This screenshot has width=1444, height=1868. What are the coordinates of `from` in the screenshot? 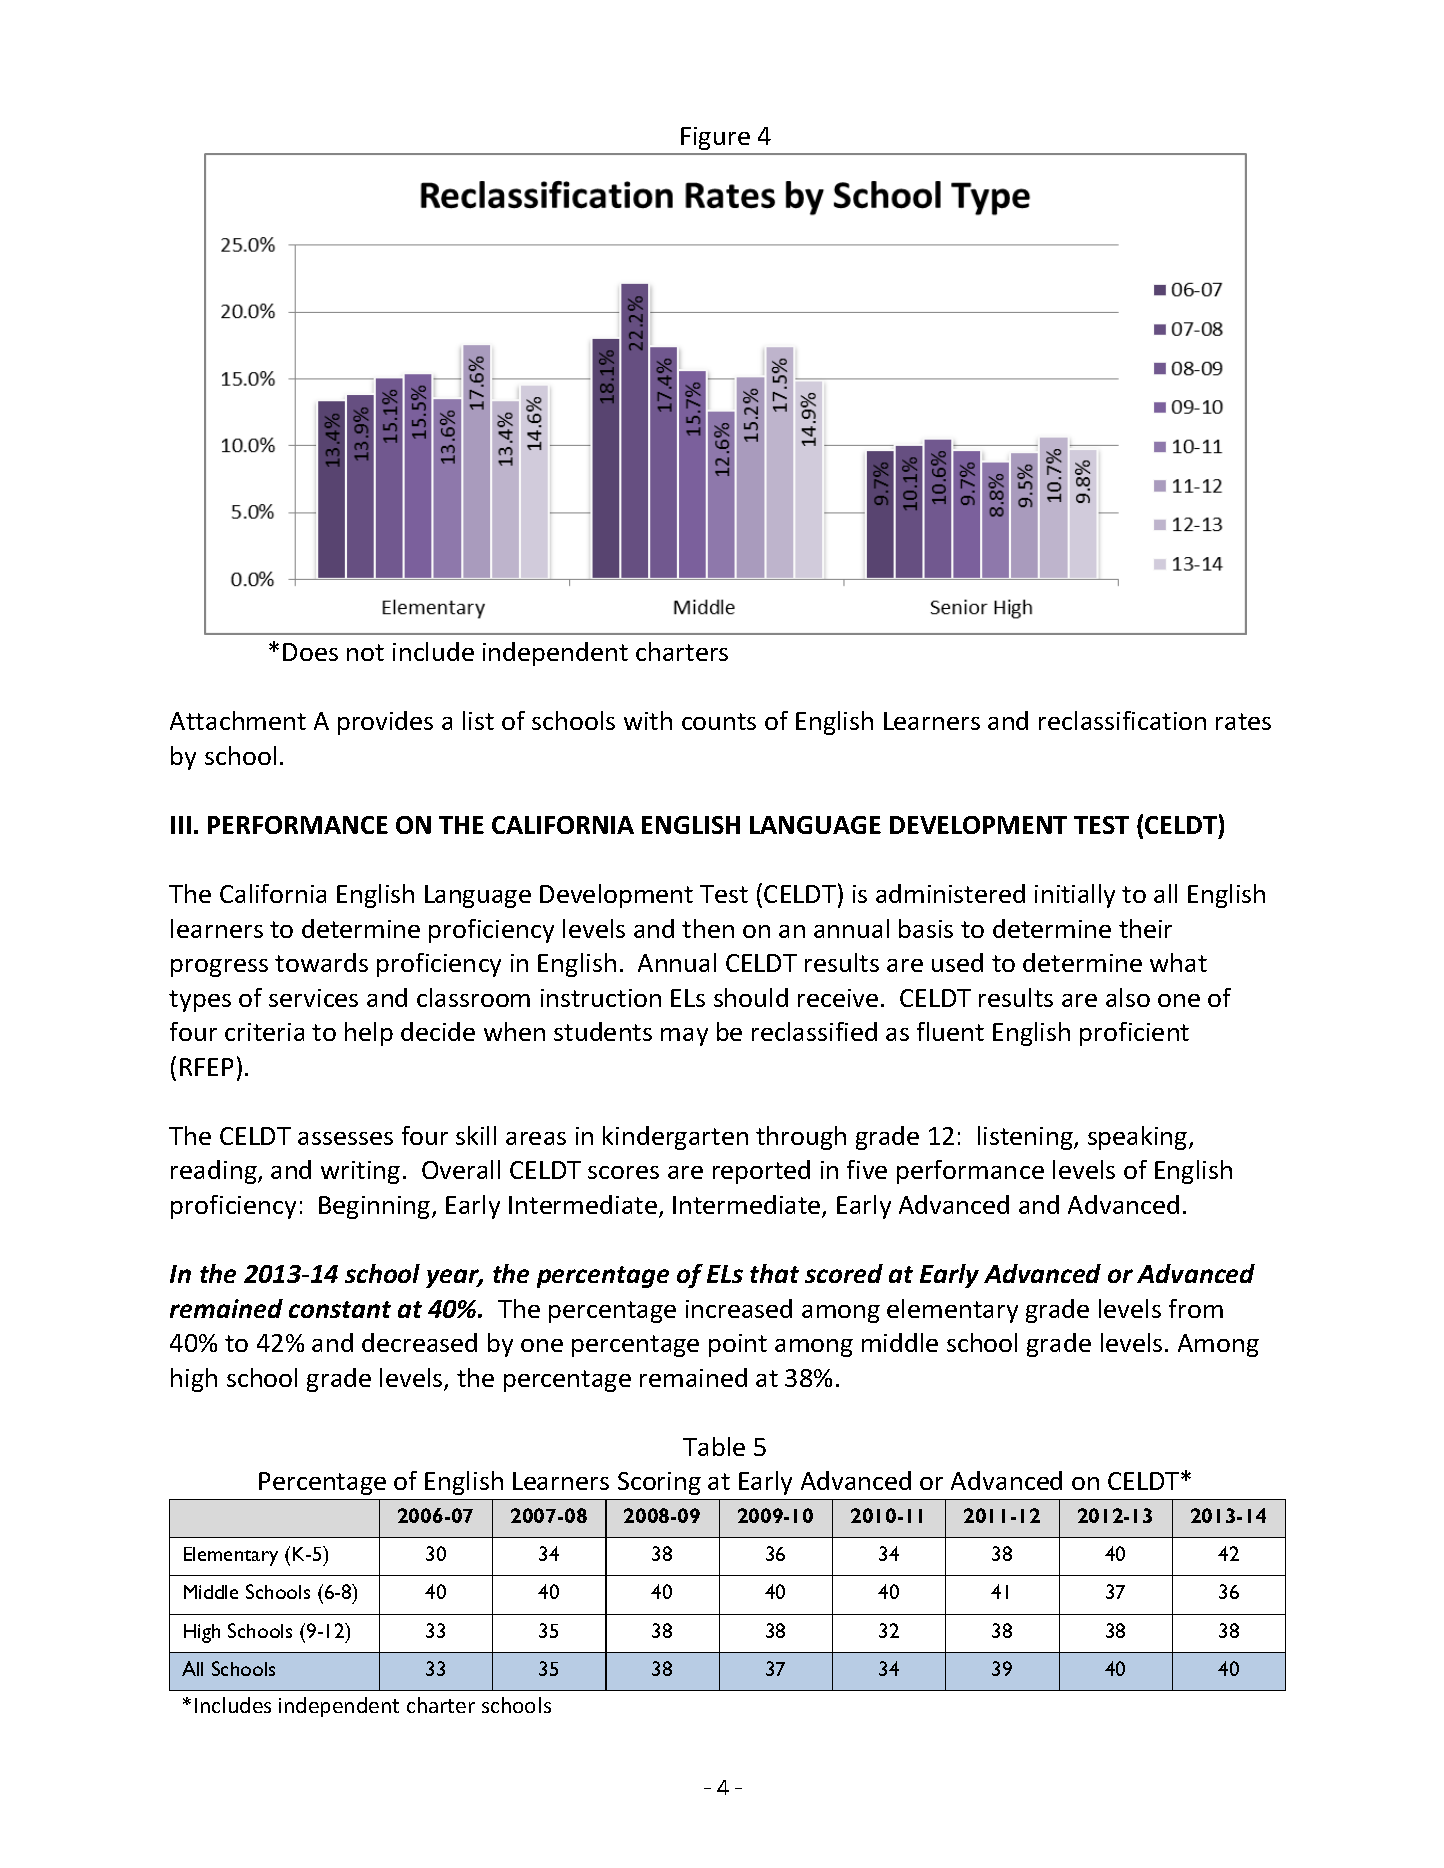 It's located at (1196, 1308).
